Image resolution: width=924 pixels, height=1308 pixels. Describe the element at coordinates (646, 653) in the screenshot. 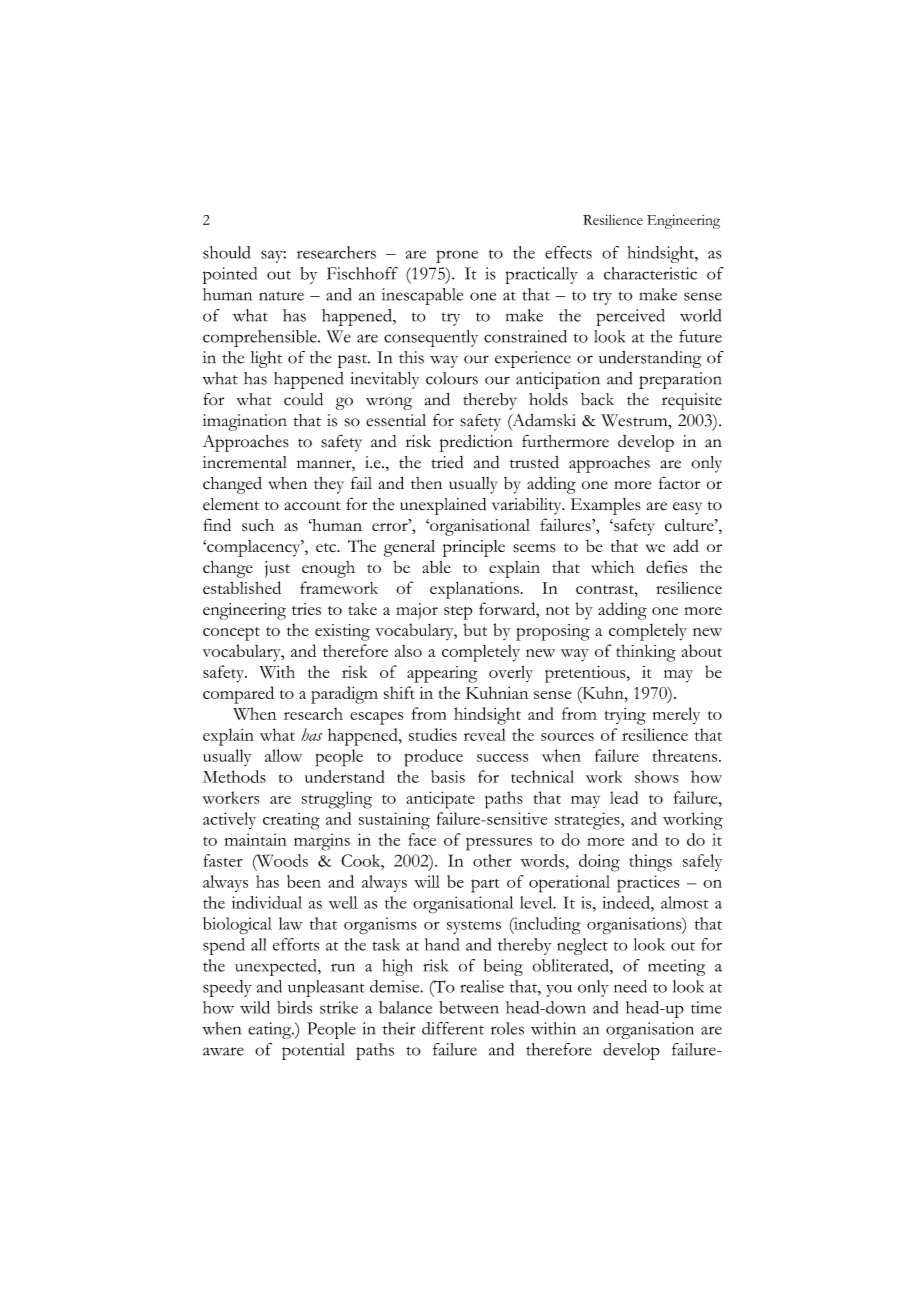

I see `thinking` at that location.
